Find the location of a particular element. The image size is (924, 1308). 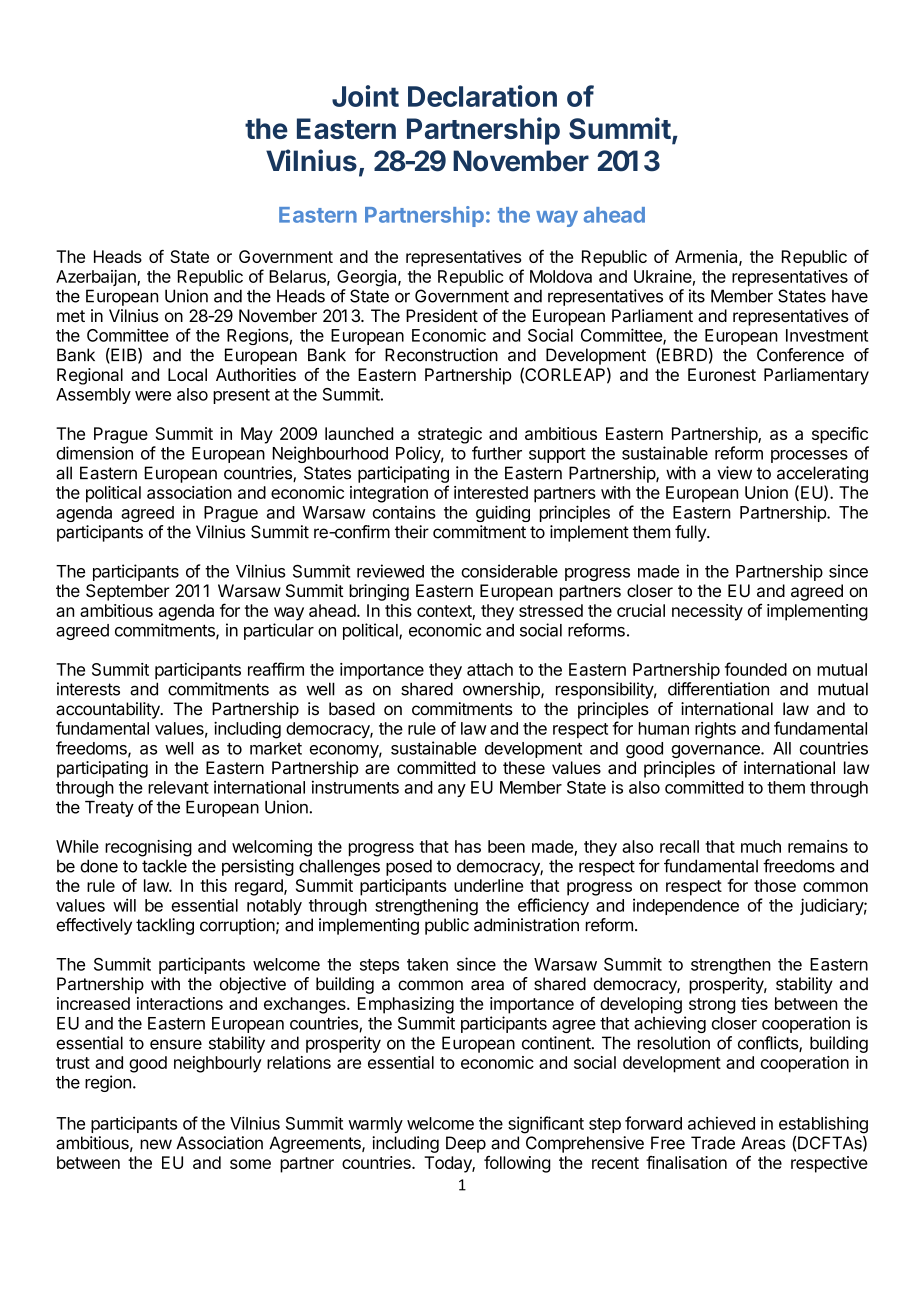

Conference is located at coordinates (800, 355).
